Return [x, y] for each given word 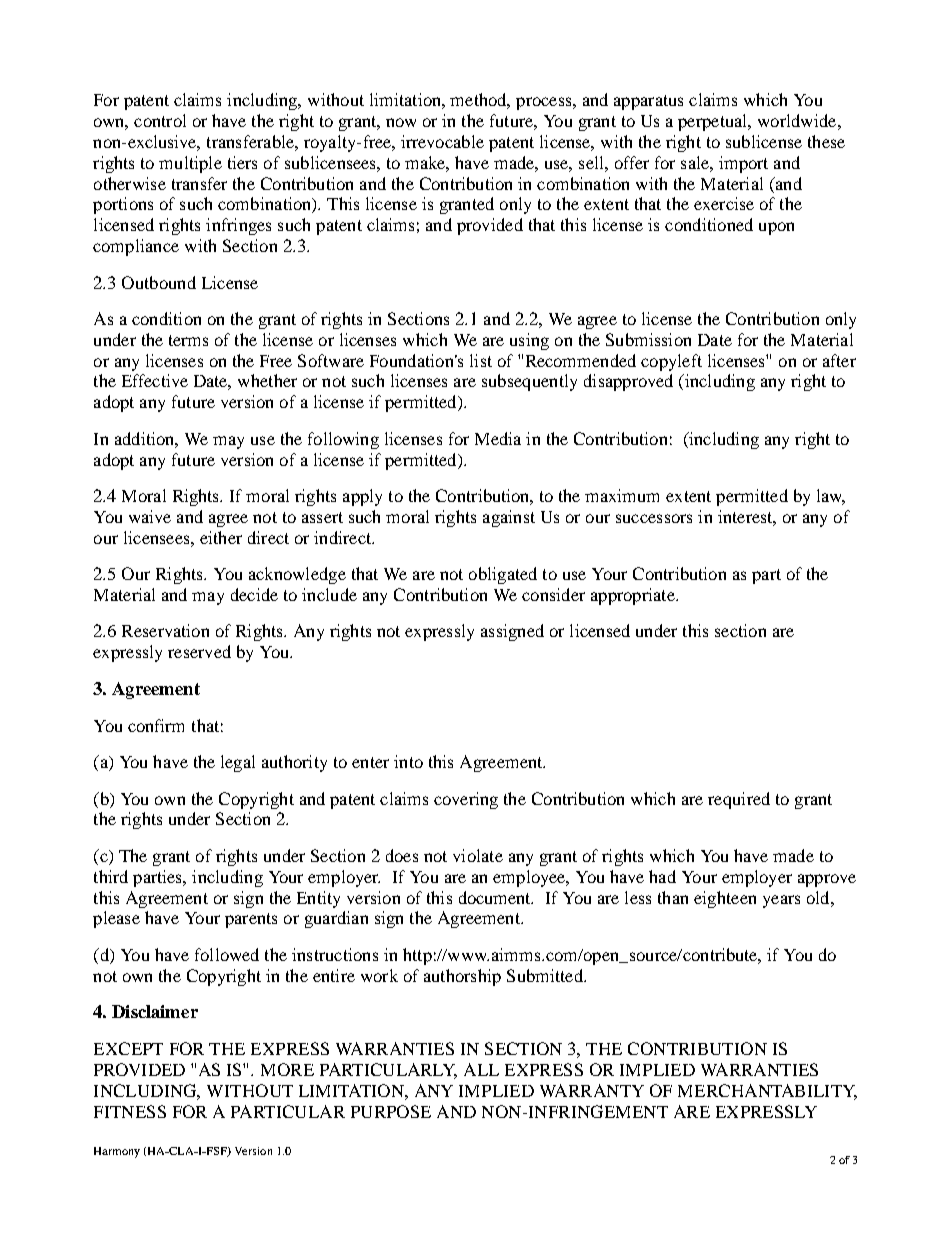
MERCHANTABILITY [767, 1092]
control [160, 120]
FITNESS [130, 1111]
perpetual [714, 122]
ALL [481, 1069]
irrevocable [442, 141]
